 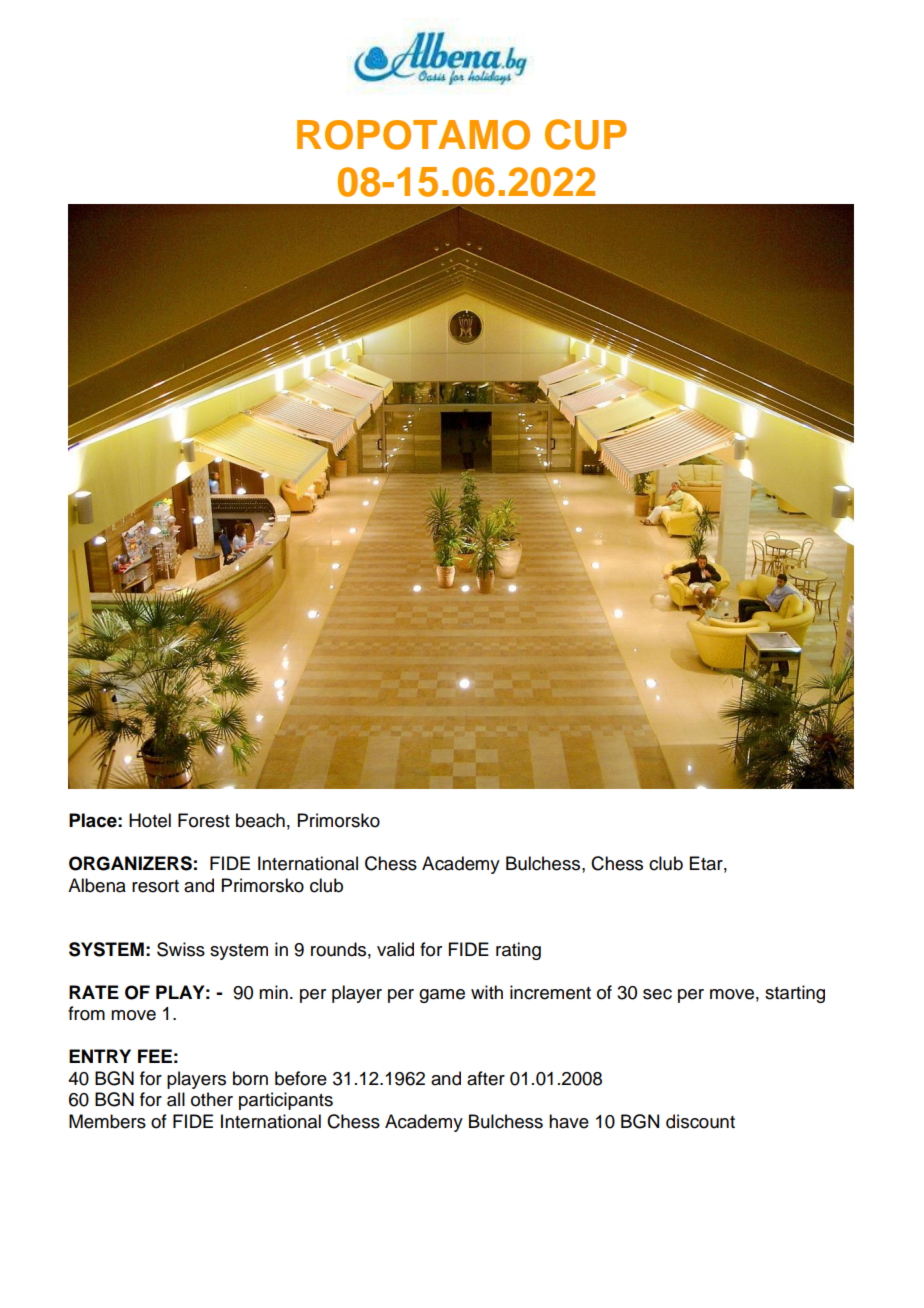 I want to click on Forest, so click(x=204, y=820).
